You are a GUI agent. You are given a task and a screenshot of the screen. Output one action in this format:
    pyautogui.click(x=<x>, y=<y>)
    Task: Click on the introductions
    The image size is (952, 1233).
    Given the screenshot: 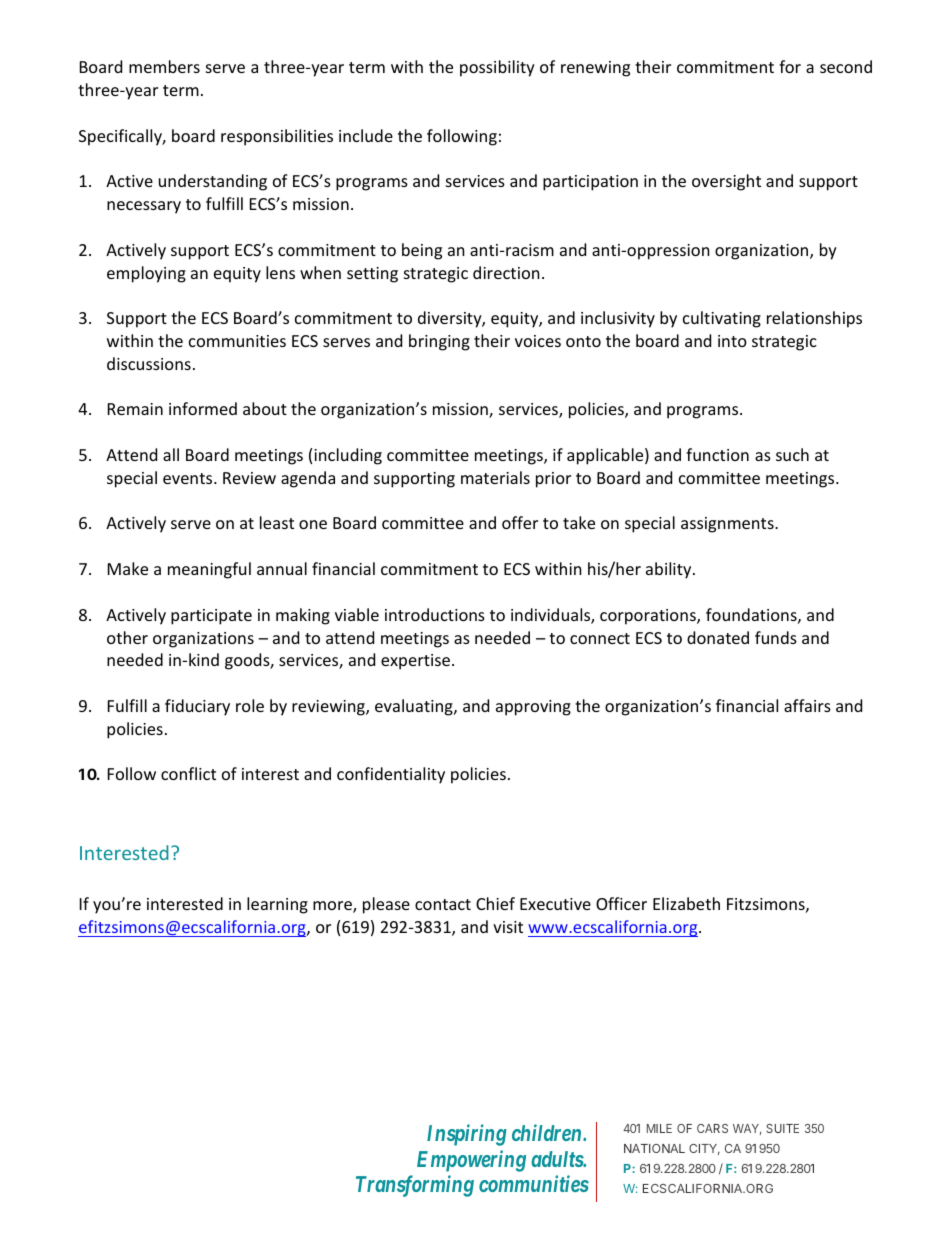 What is the action you would take?
    pyautogui.click(x=435, y=614)
